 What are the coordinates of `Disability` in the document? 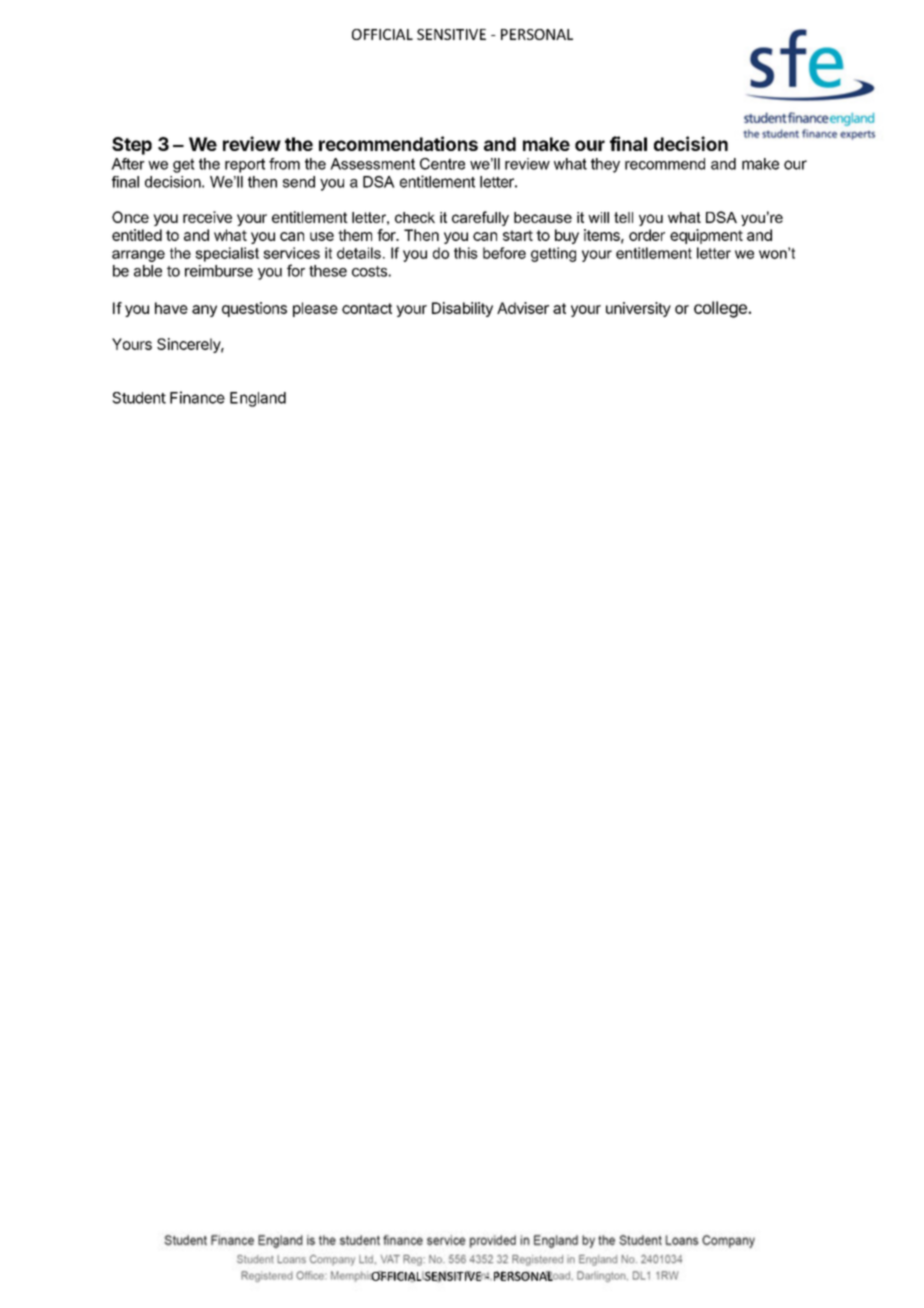 It's located at (462, 309).
